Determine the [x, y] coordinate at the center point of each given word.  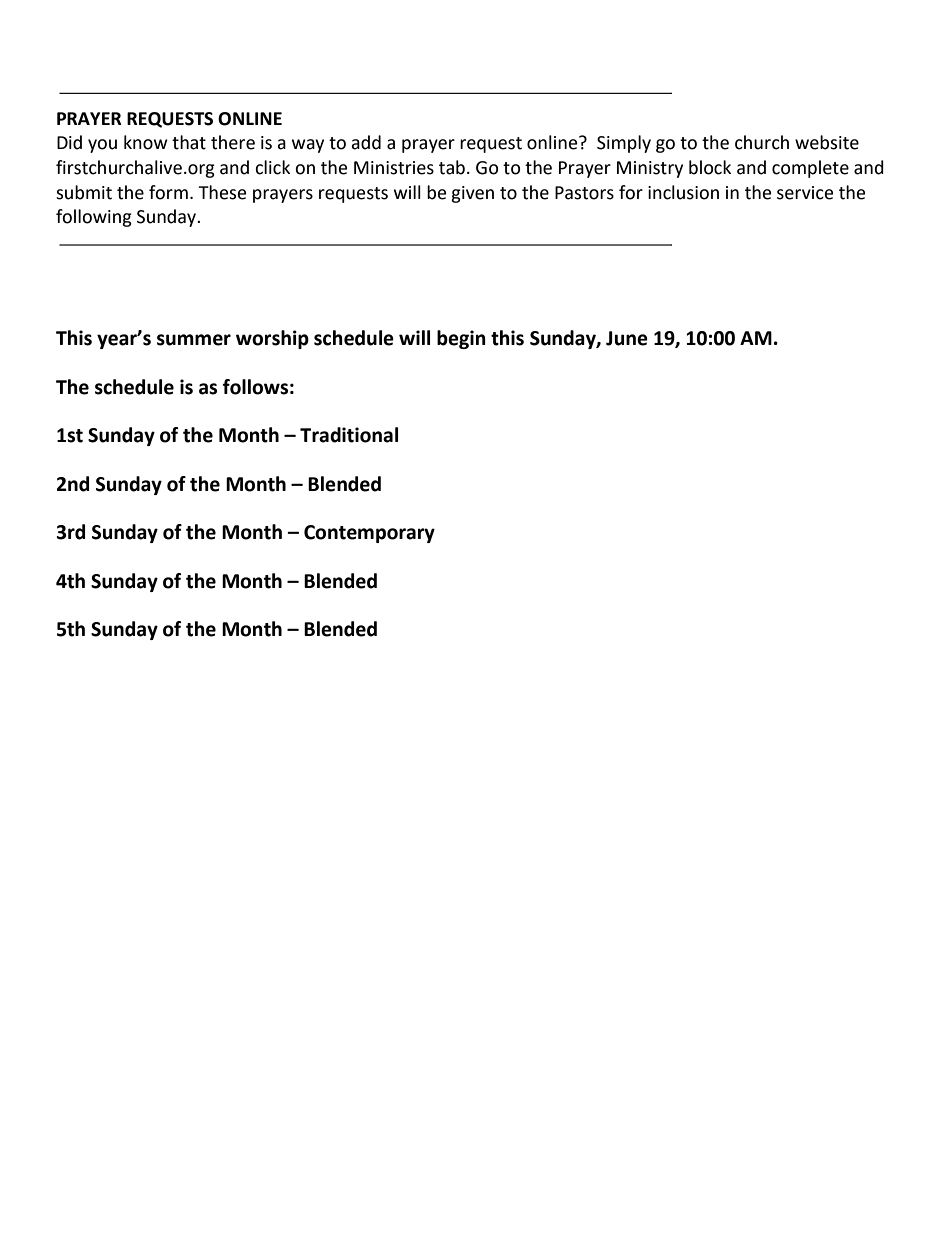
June [627, 338]
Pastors [584, 193]
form [168, 192]
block [710, 167]
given [472, 194]
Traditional [349, 435]
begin [461, 339]
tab [452, 167]
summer [194, 340]
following [94, 218]
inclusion [683, 192]
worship [272, 339]
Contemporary [369, 534]
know [146, 142]
